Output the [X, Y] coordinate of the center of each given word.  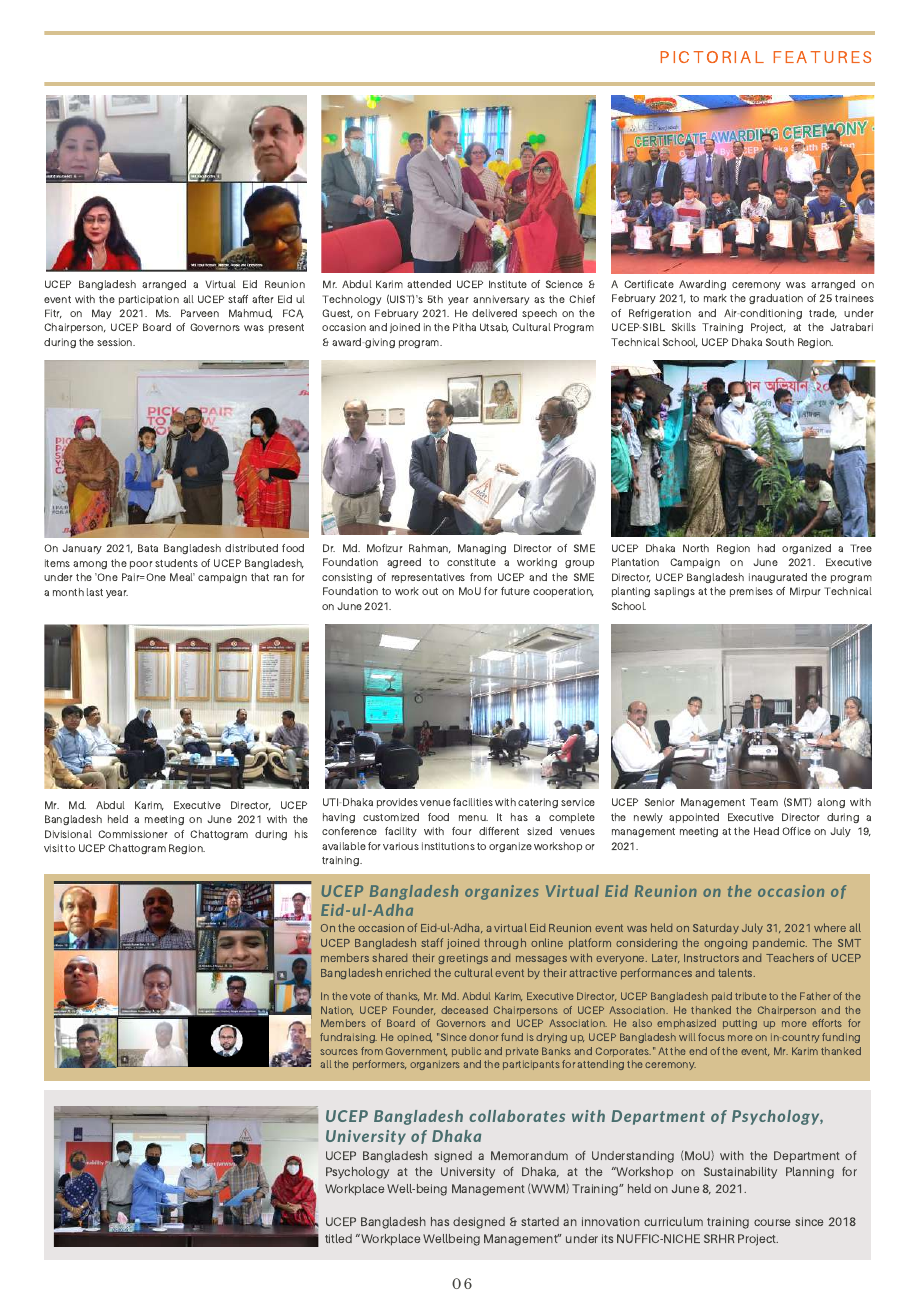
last [95, 592]
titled [338, 1238]
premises [751, 592]
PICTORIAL [712, 57]
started [540, 1221]
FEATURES [822, 57]
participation [149, 300]
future [515, 591]
